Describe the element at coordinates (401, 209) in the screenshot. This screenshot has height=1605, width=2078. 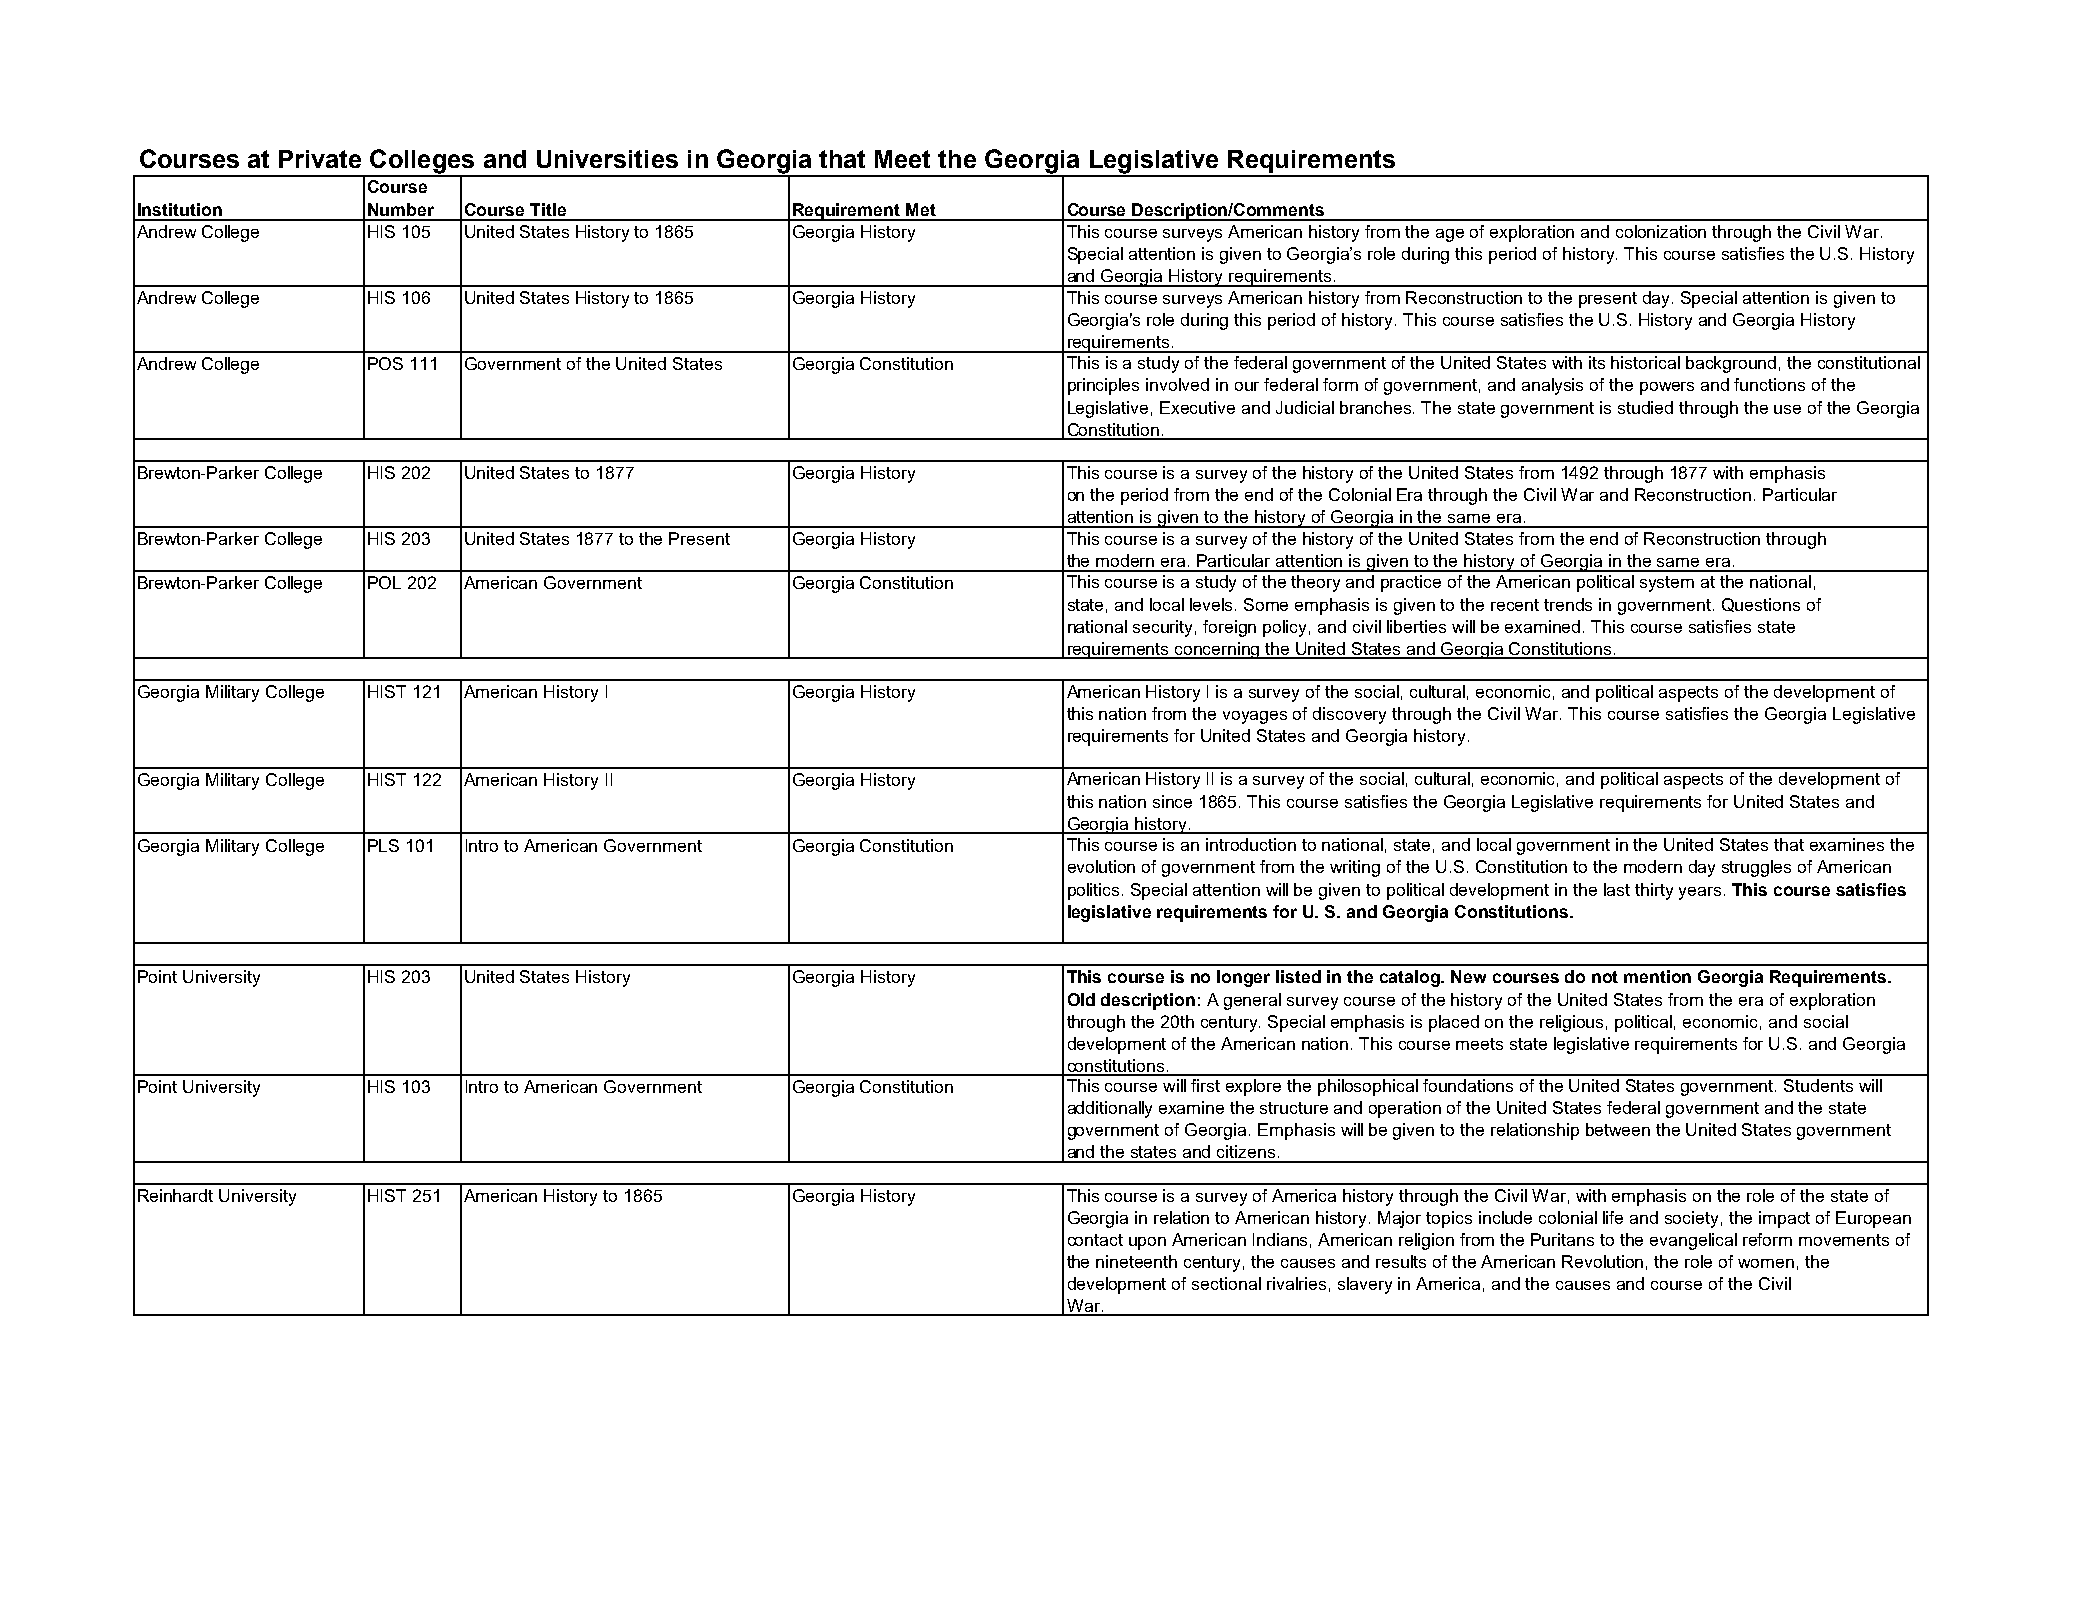
I see `Number` at that location.
